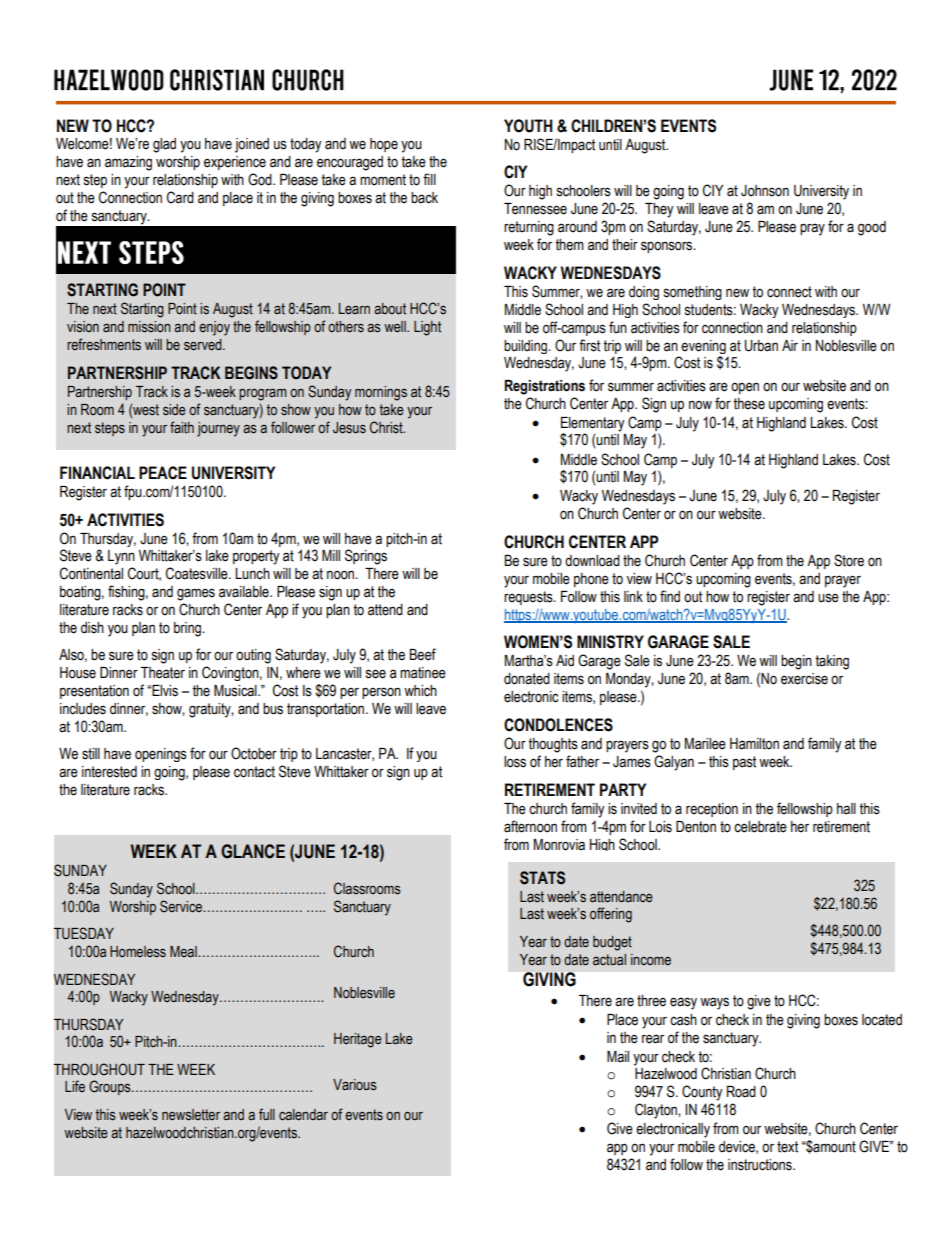 This document has height=1233, width=952. What do you see at coordinates (191, 1115) in the document?
I see `newsletter` at bounding box center [191, 1115].
